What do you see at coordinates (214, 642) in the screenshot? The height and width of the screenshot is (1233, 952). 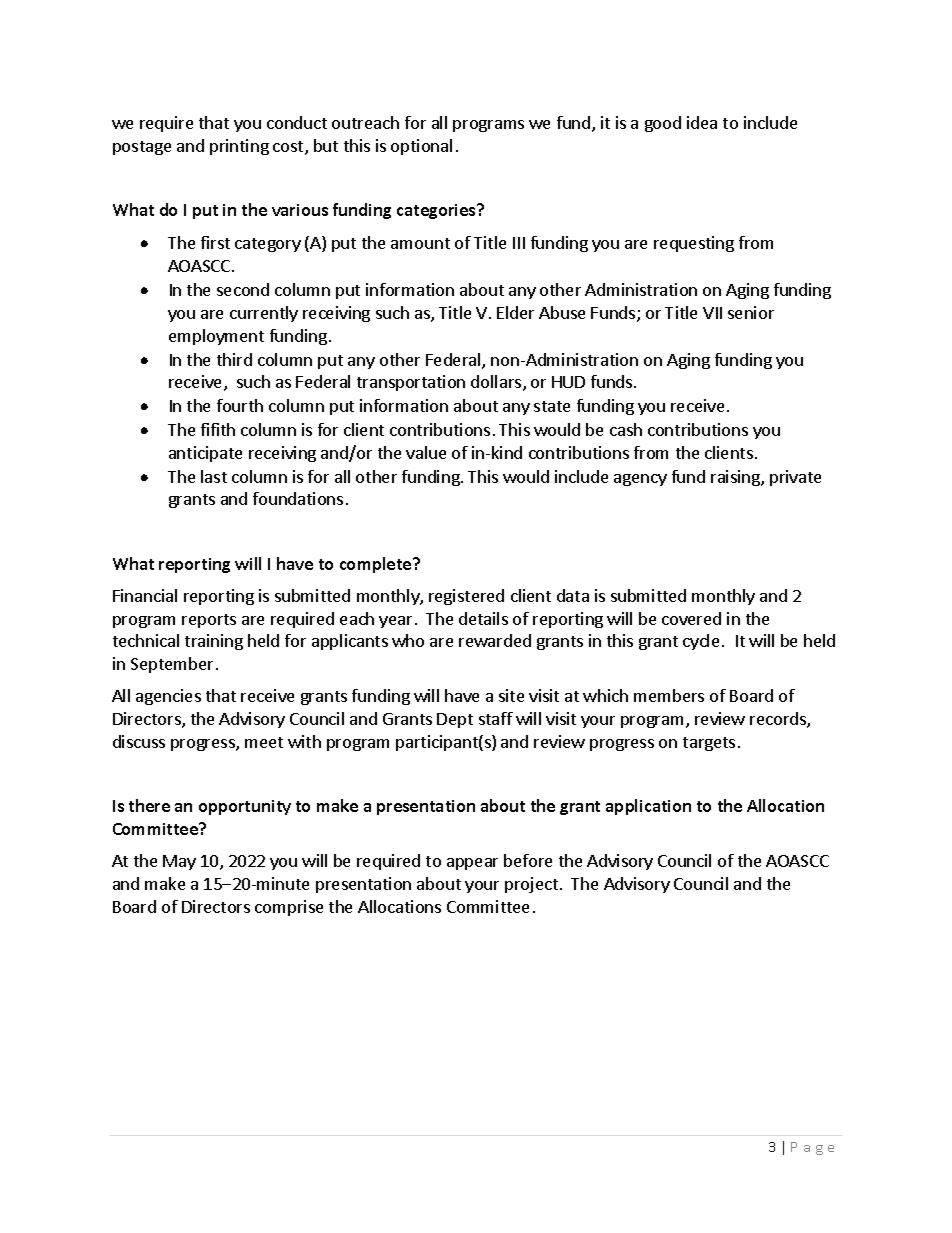 I see `training` at bounding box center [214, 642].
